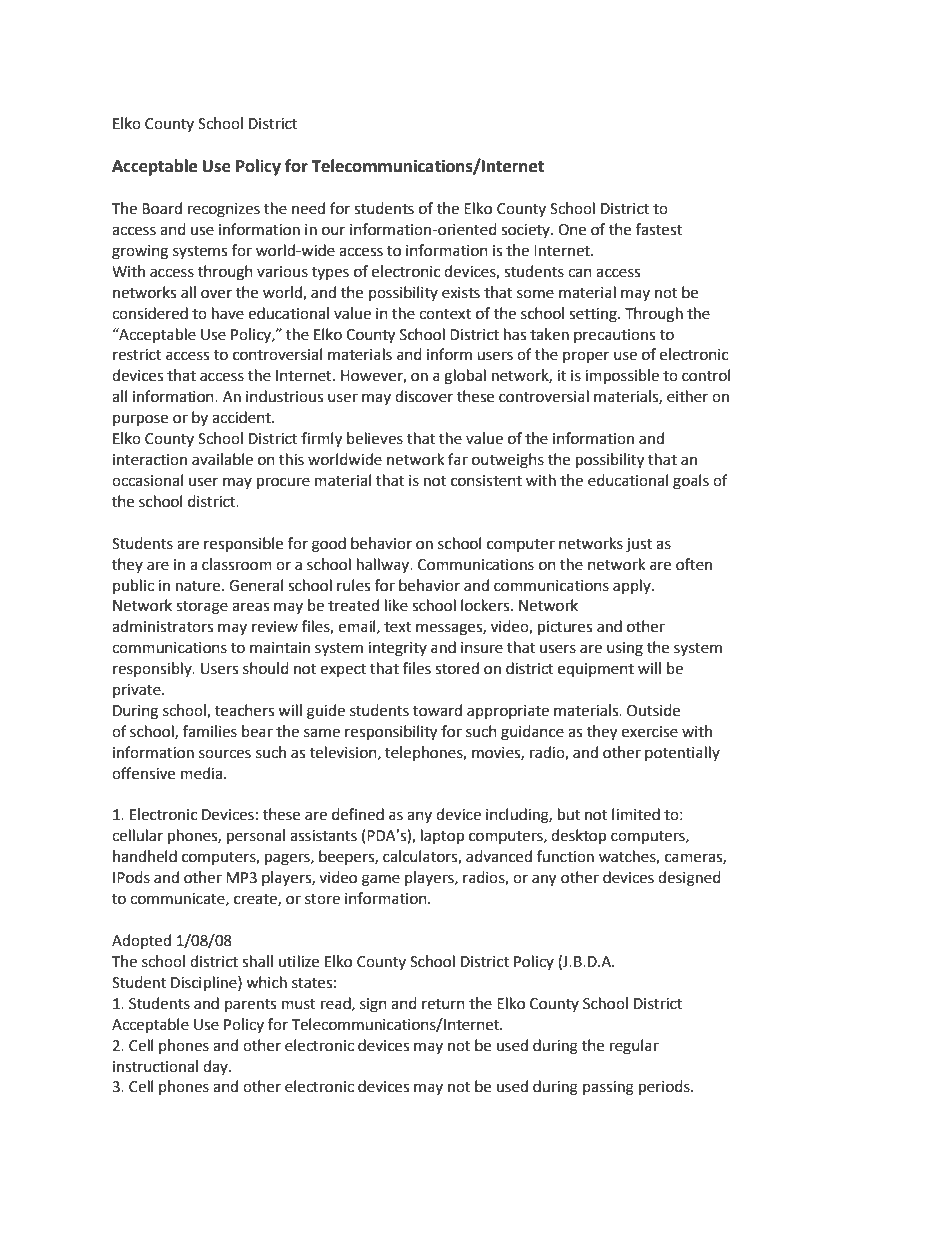  I want to click on hallway, so click(384, 565).
